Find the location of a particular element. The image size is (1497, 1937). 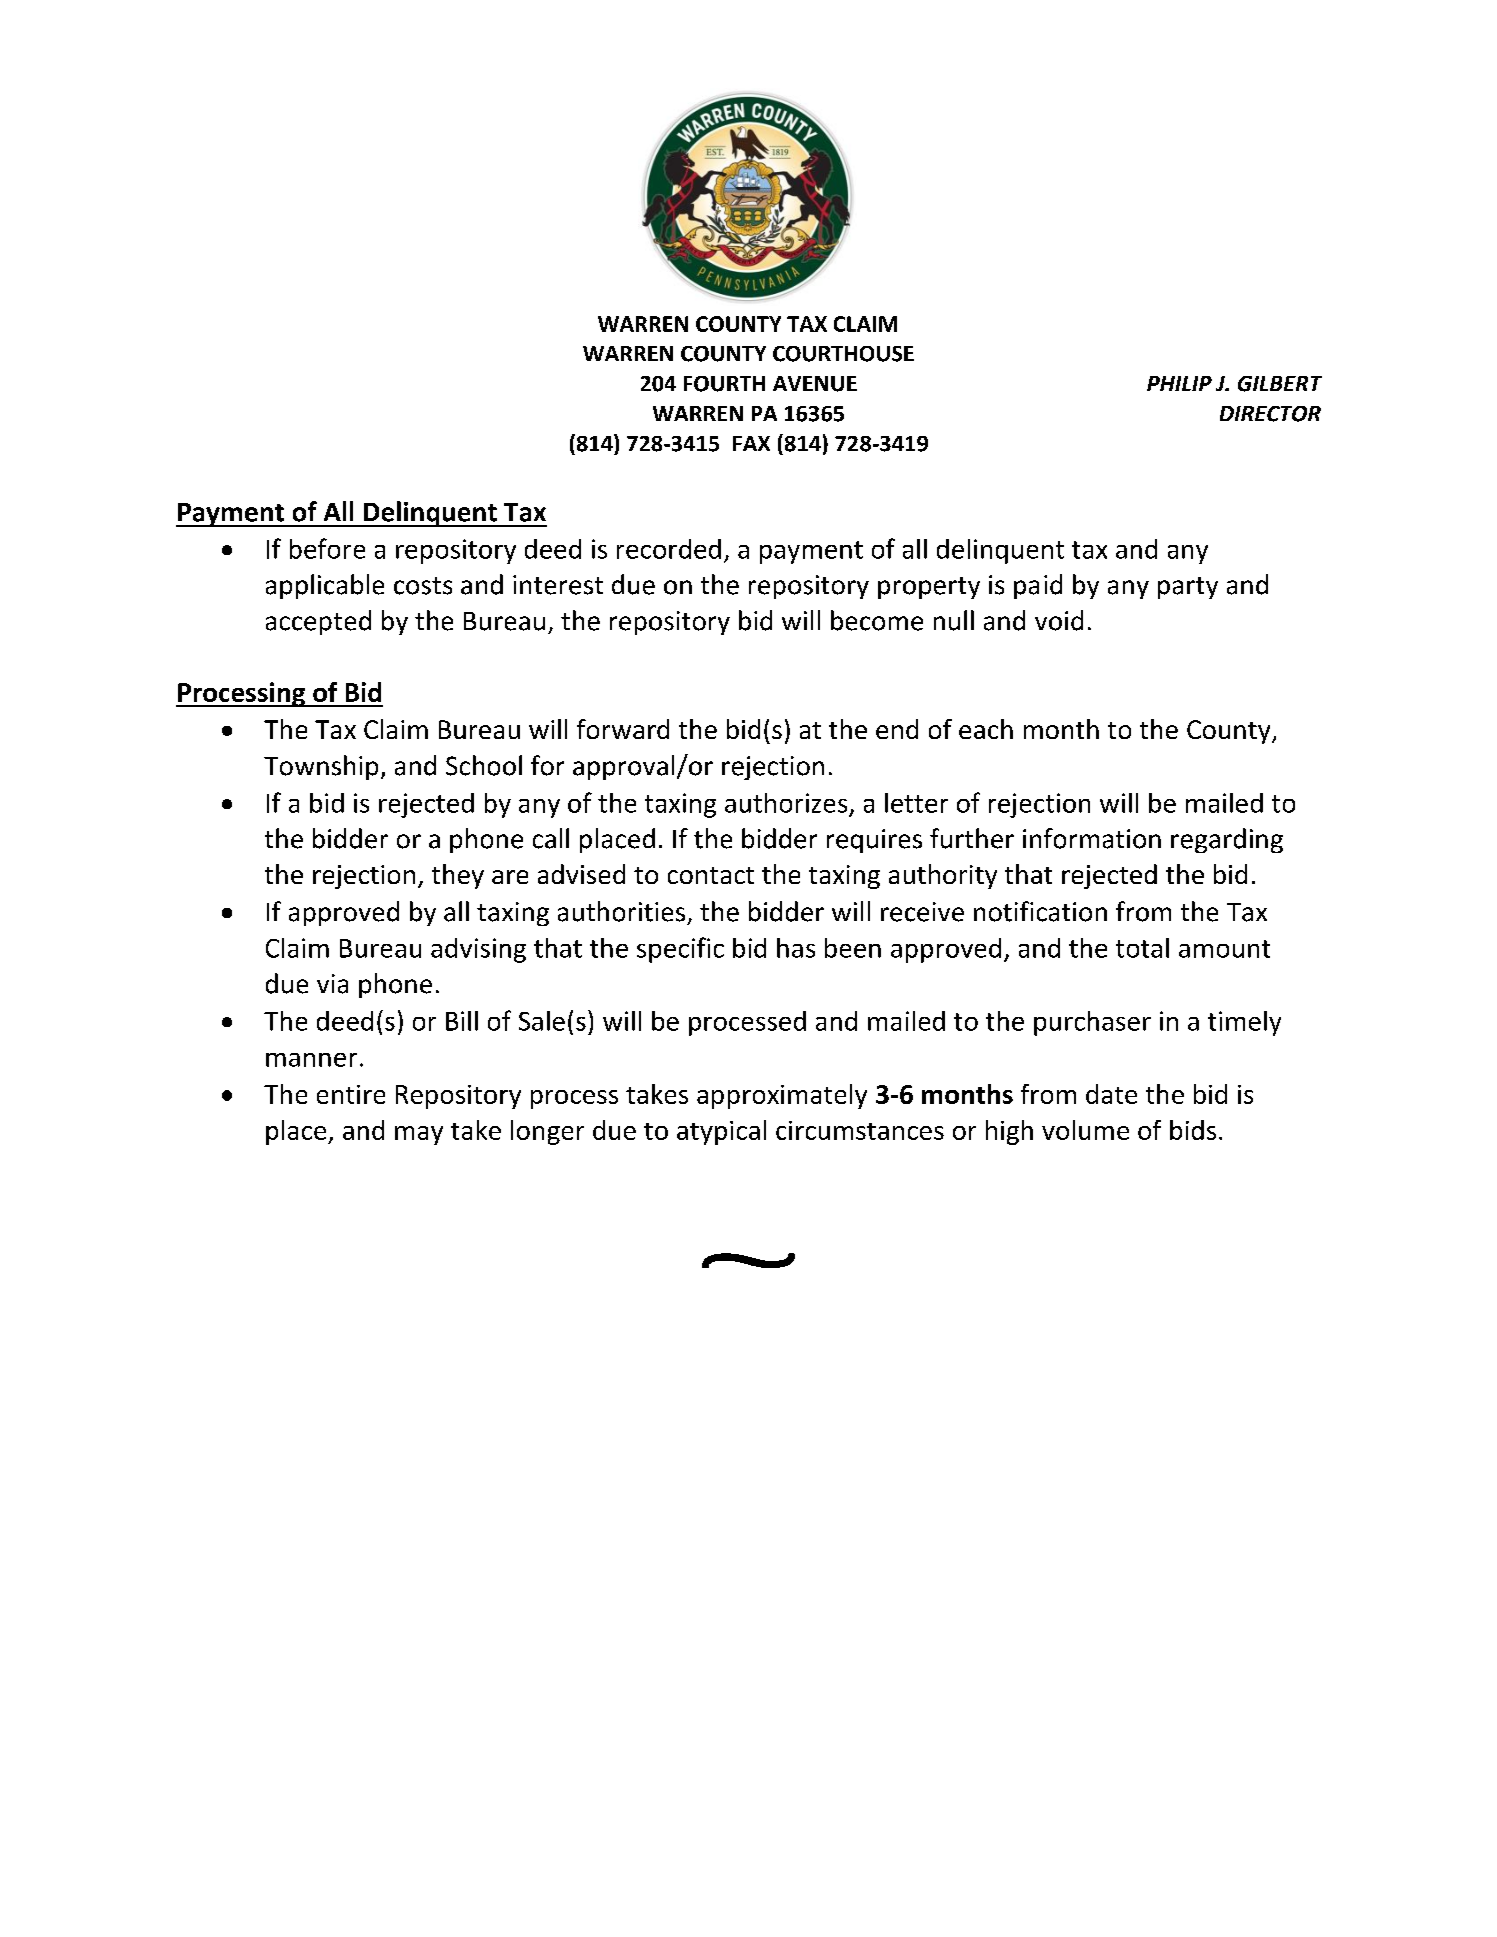

end is located at coordinates (897, 729).
